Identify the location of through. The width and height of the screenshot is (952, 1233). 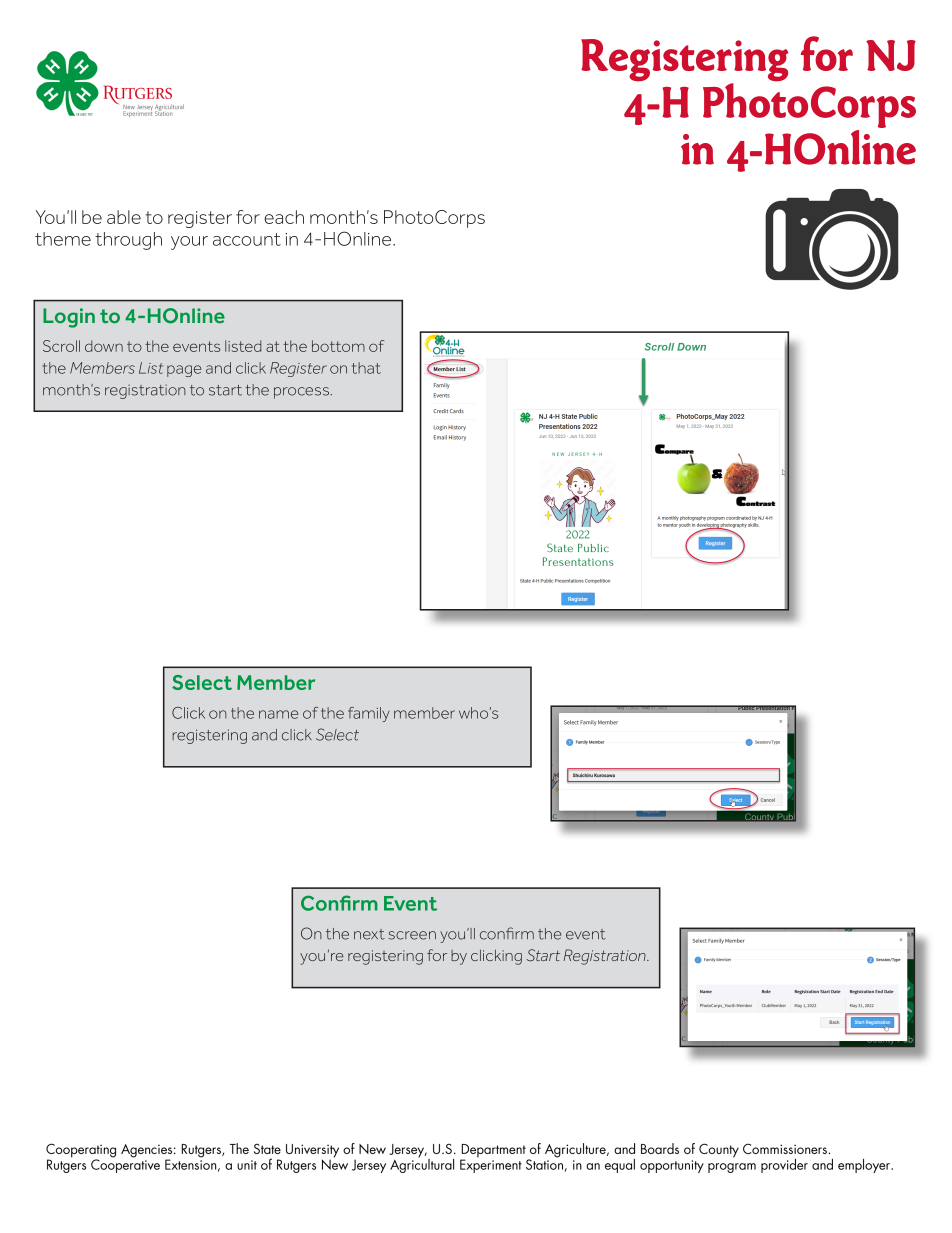
(128, 241).
